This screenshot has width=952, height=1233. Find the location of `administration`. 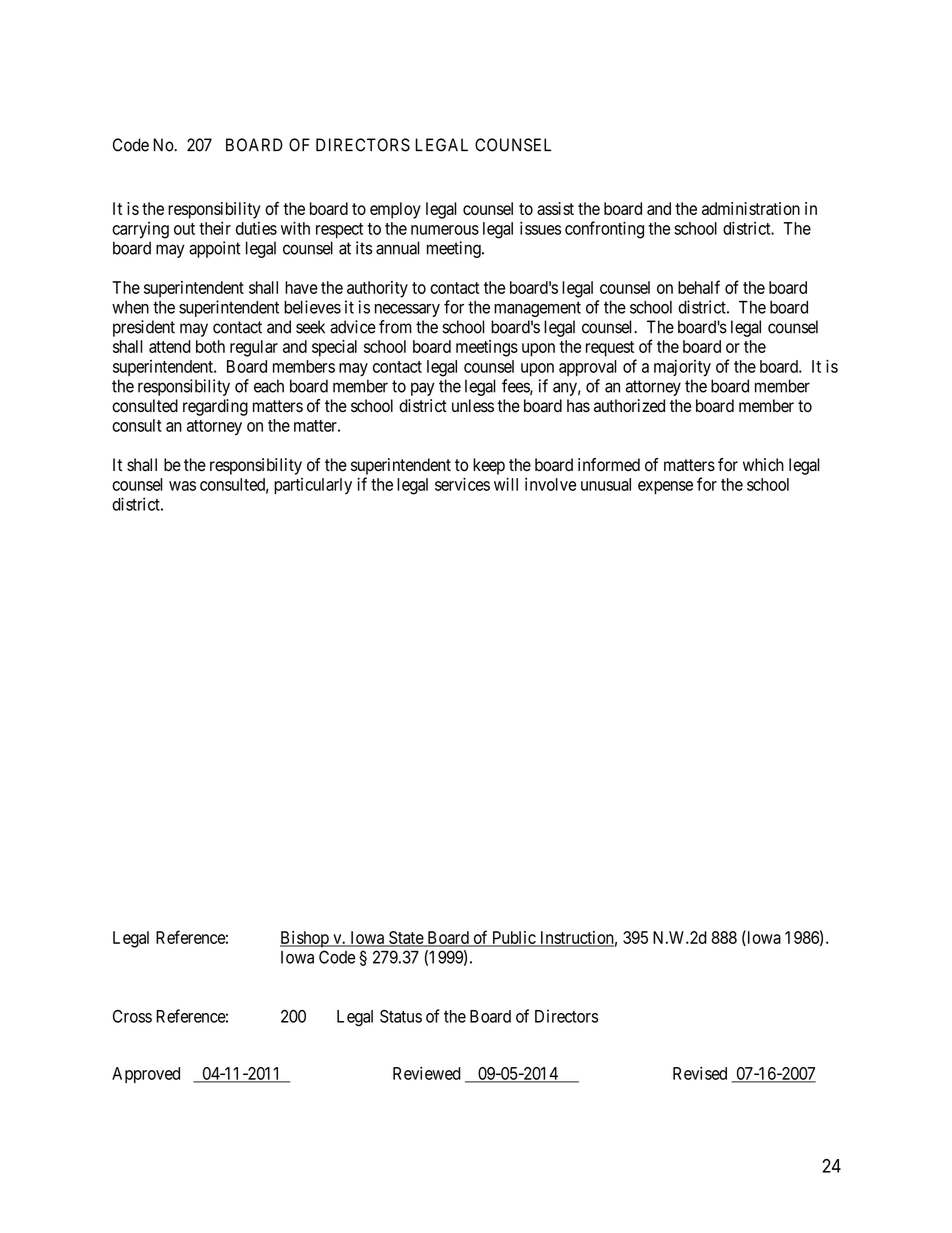

administration is located at coordinates (751, 208).
